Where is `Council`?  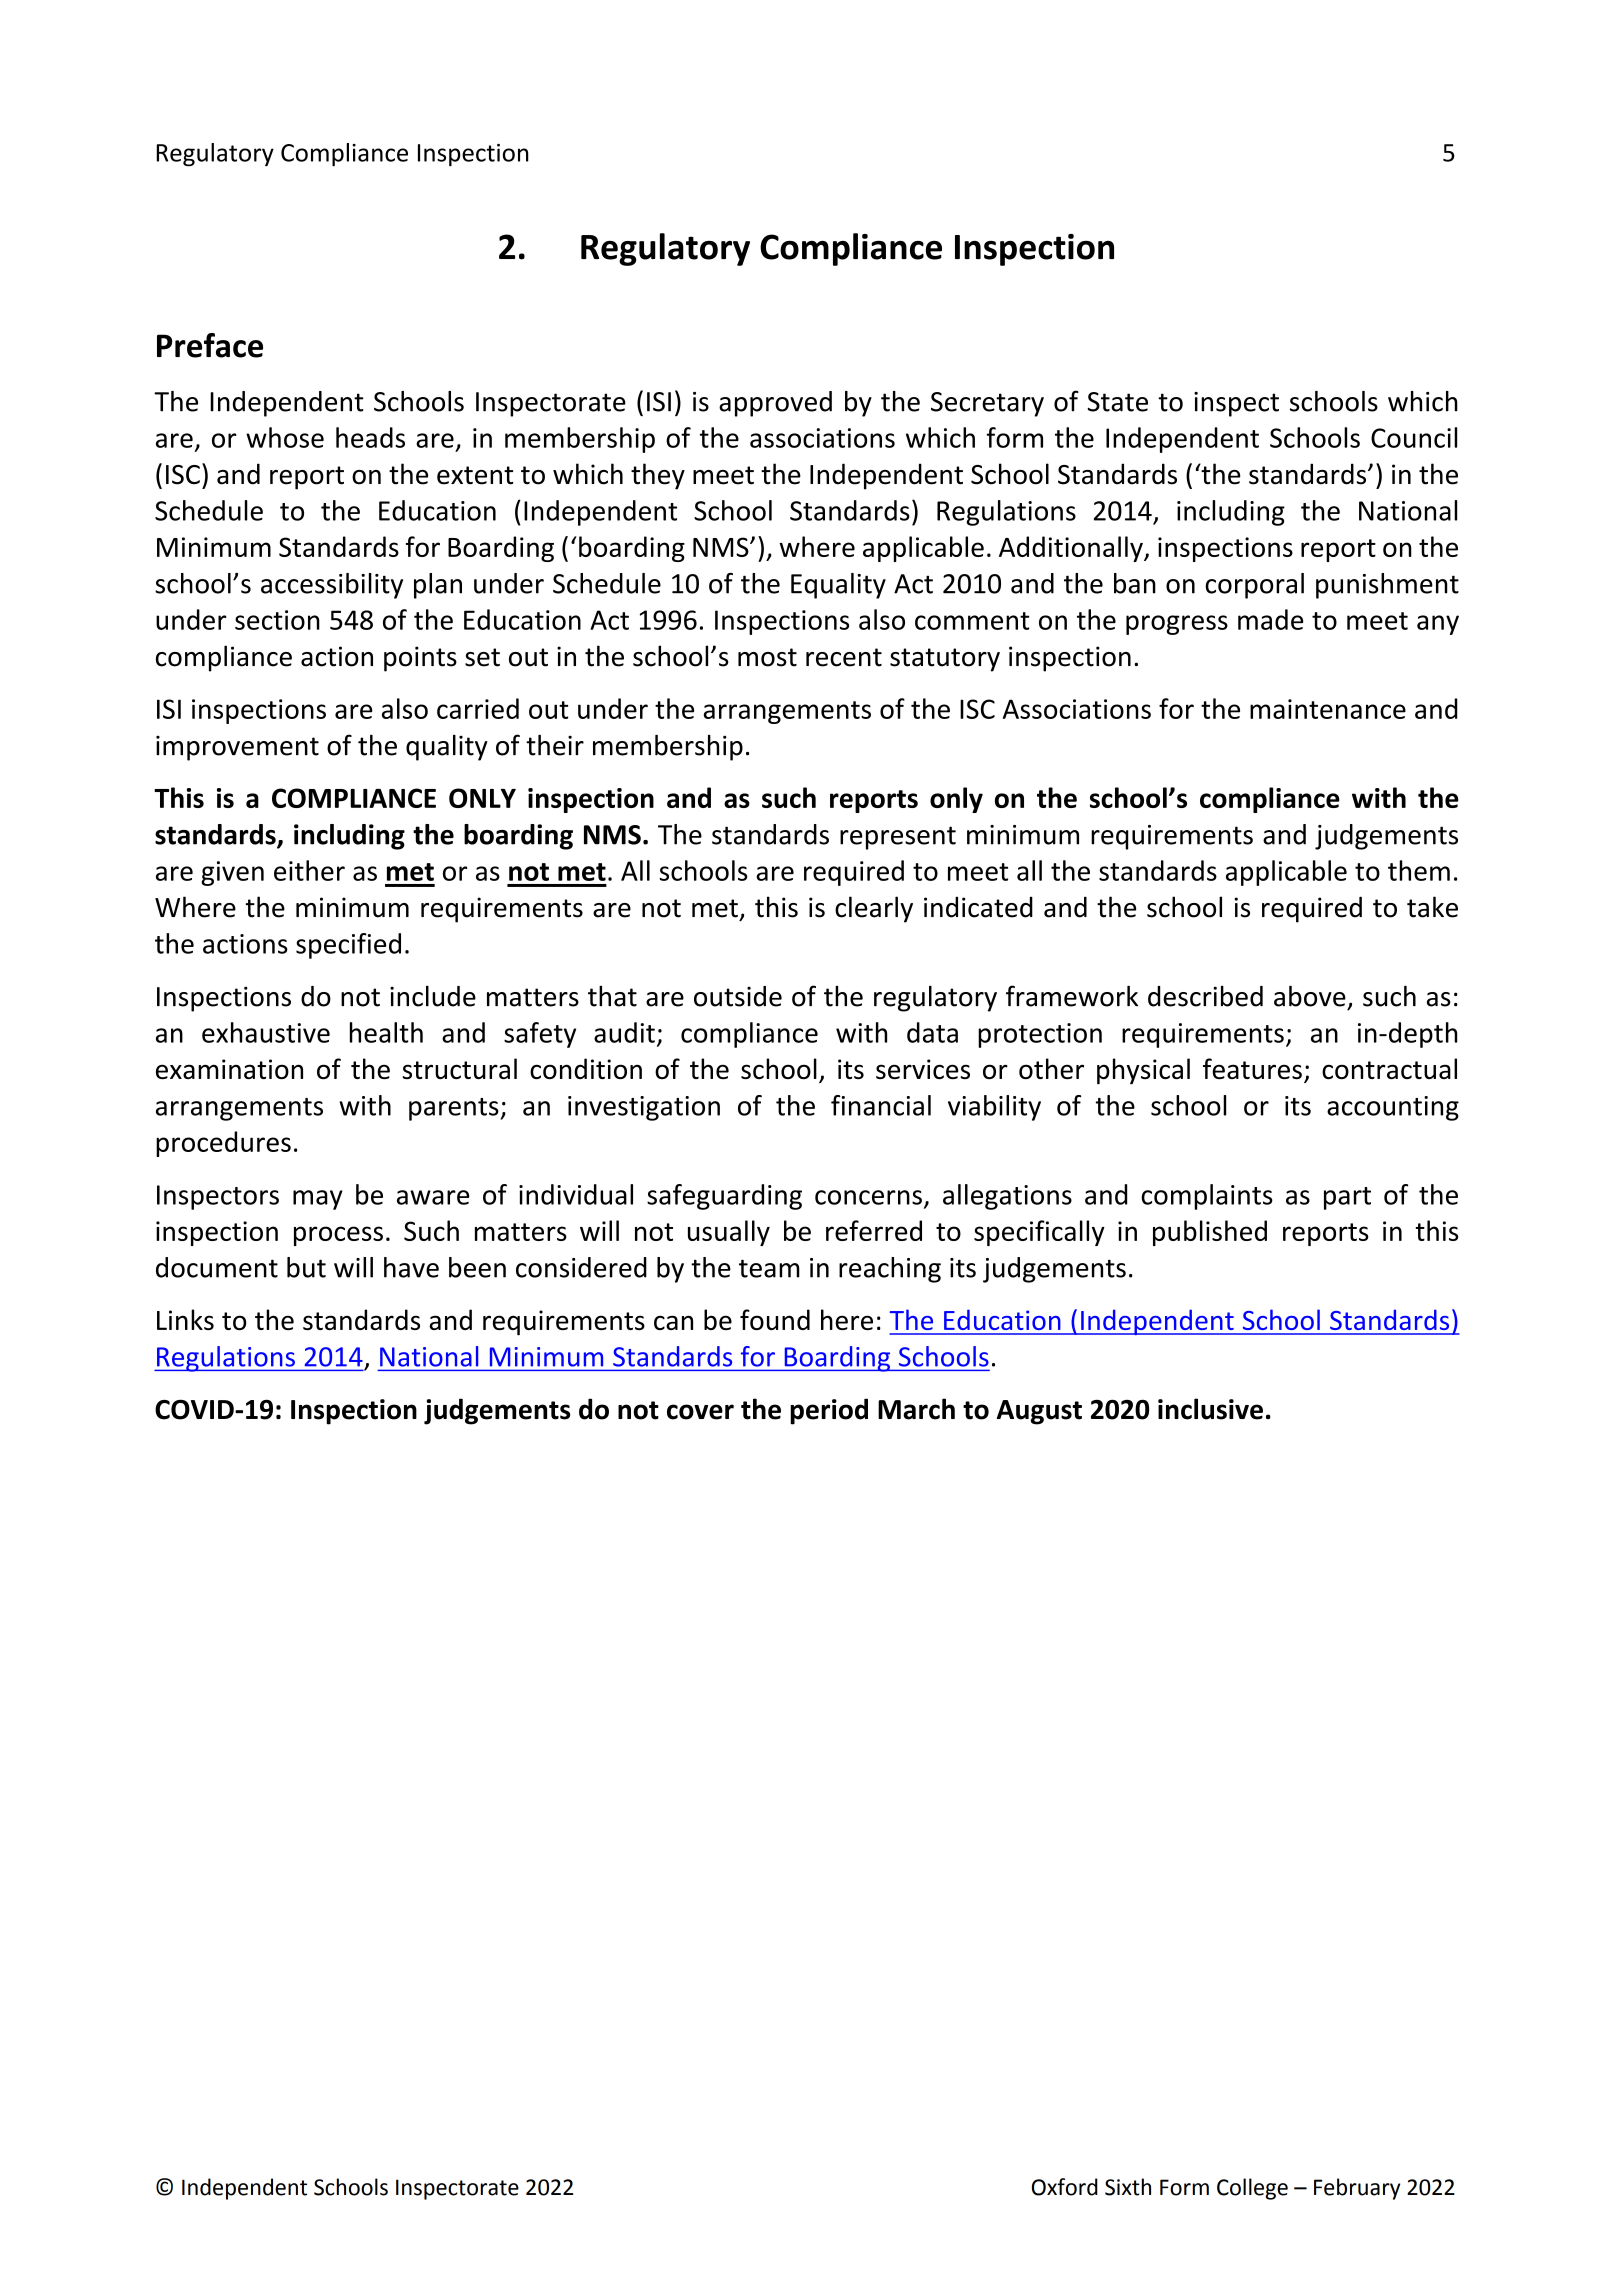 Council is located at coordinates (1414, 437).
